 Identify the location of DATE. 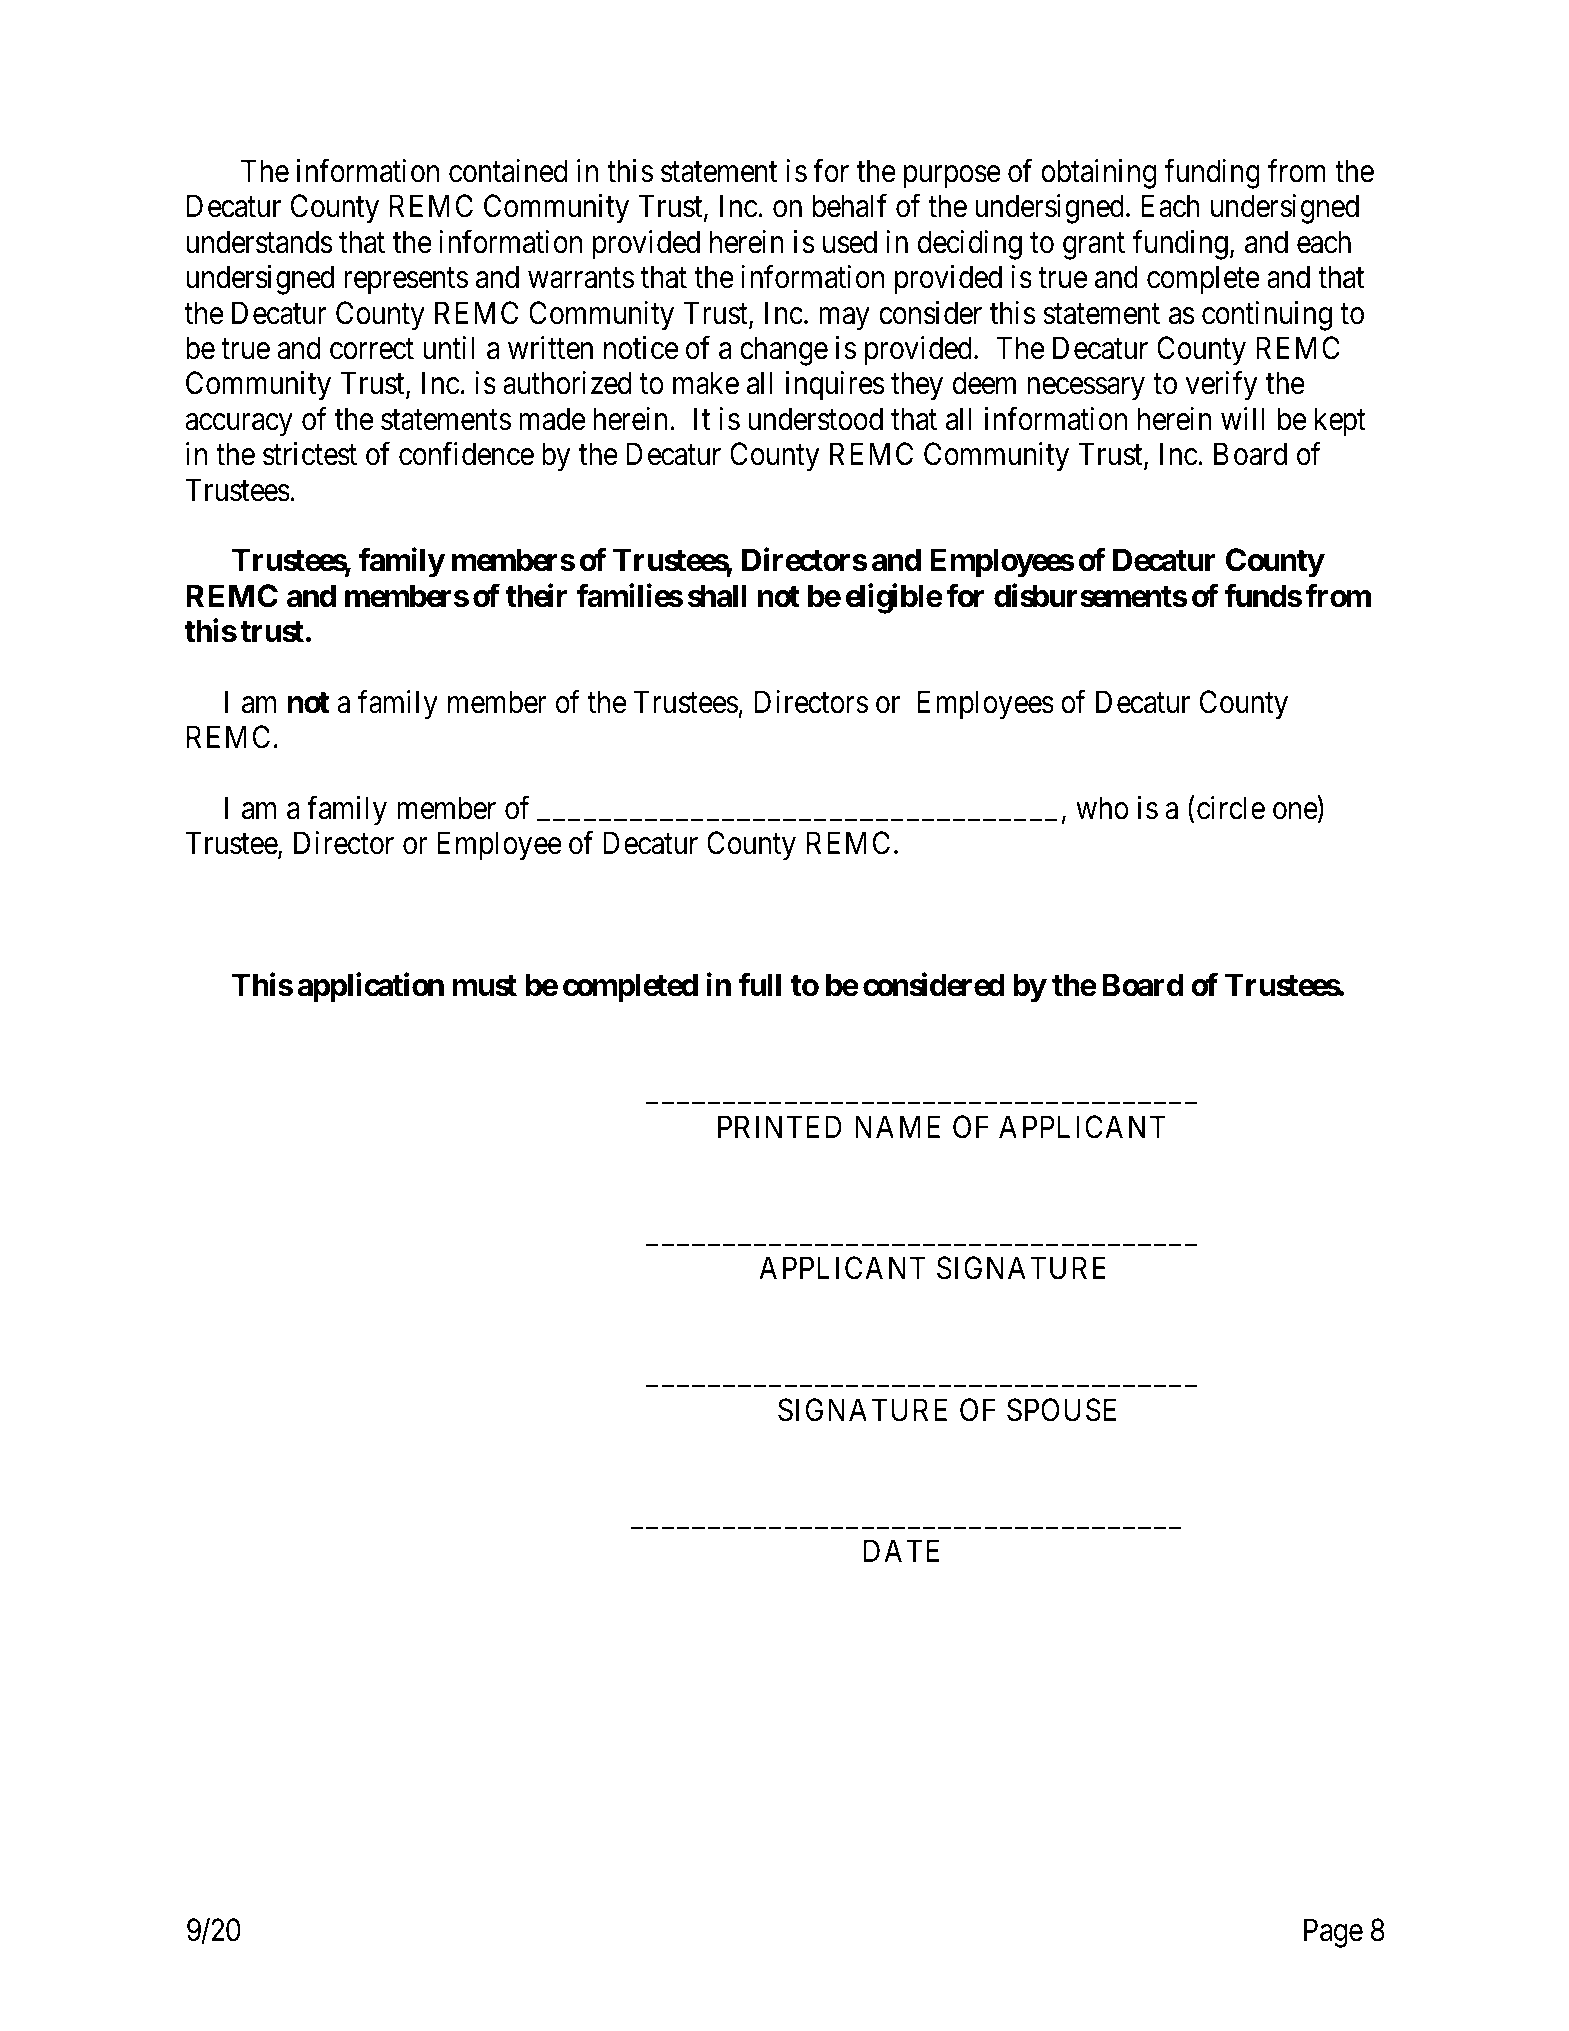
(901, 1551).
